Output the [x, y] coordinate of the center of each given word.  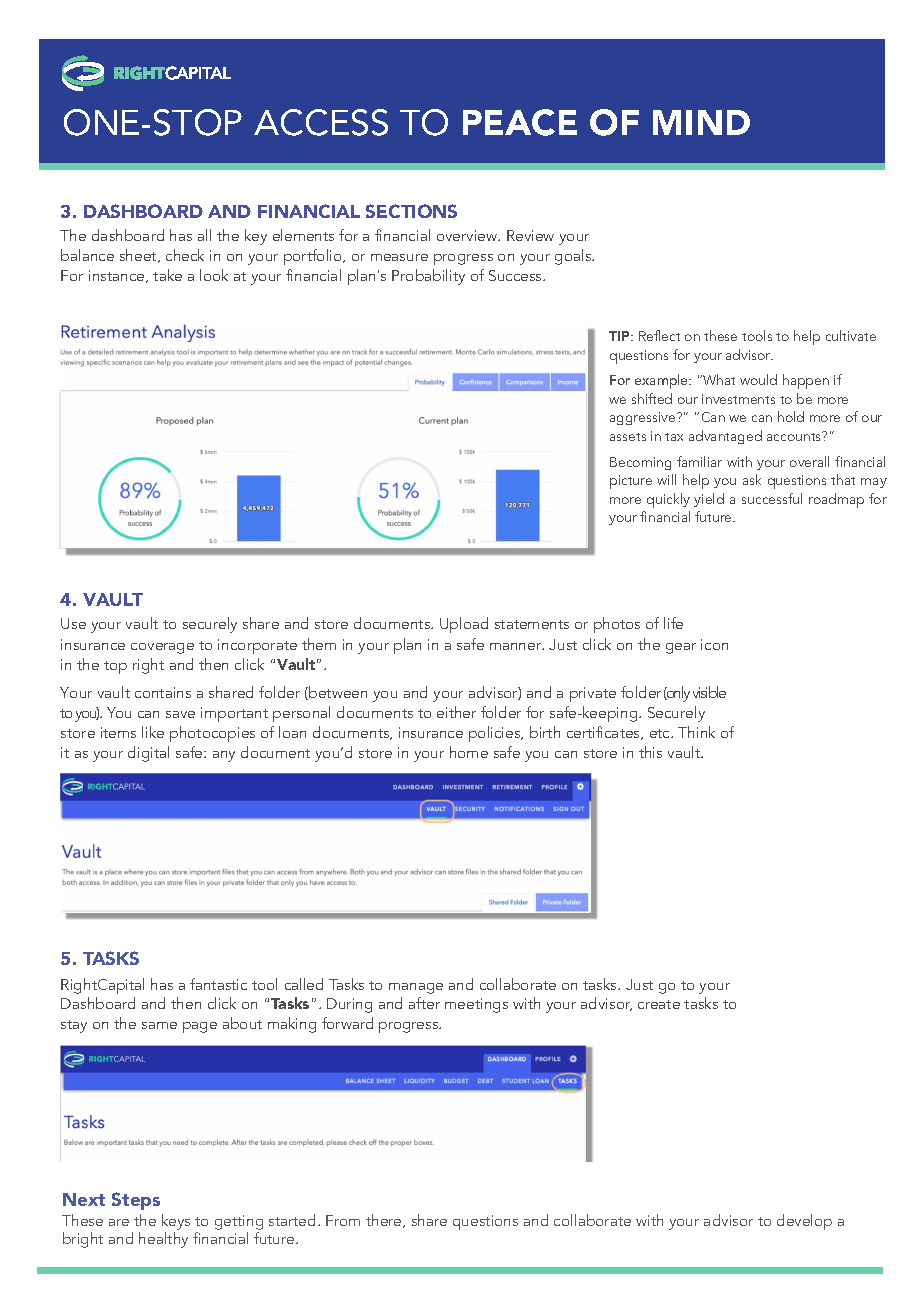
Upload [464, 625]
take [167, 275]
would [758, 379]
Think [696, 732]
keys [176, 1222]
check [185, 255]
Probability [428, 277]
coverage [162, 648]
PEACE [520, 122]
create [659, 1004]
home [469, 752]
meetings [476, 1005]
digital [148, 754]
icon [714, 644]
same [159, 1025]
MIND [701, 122]
